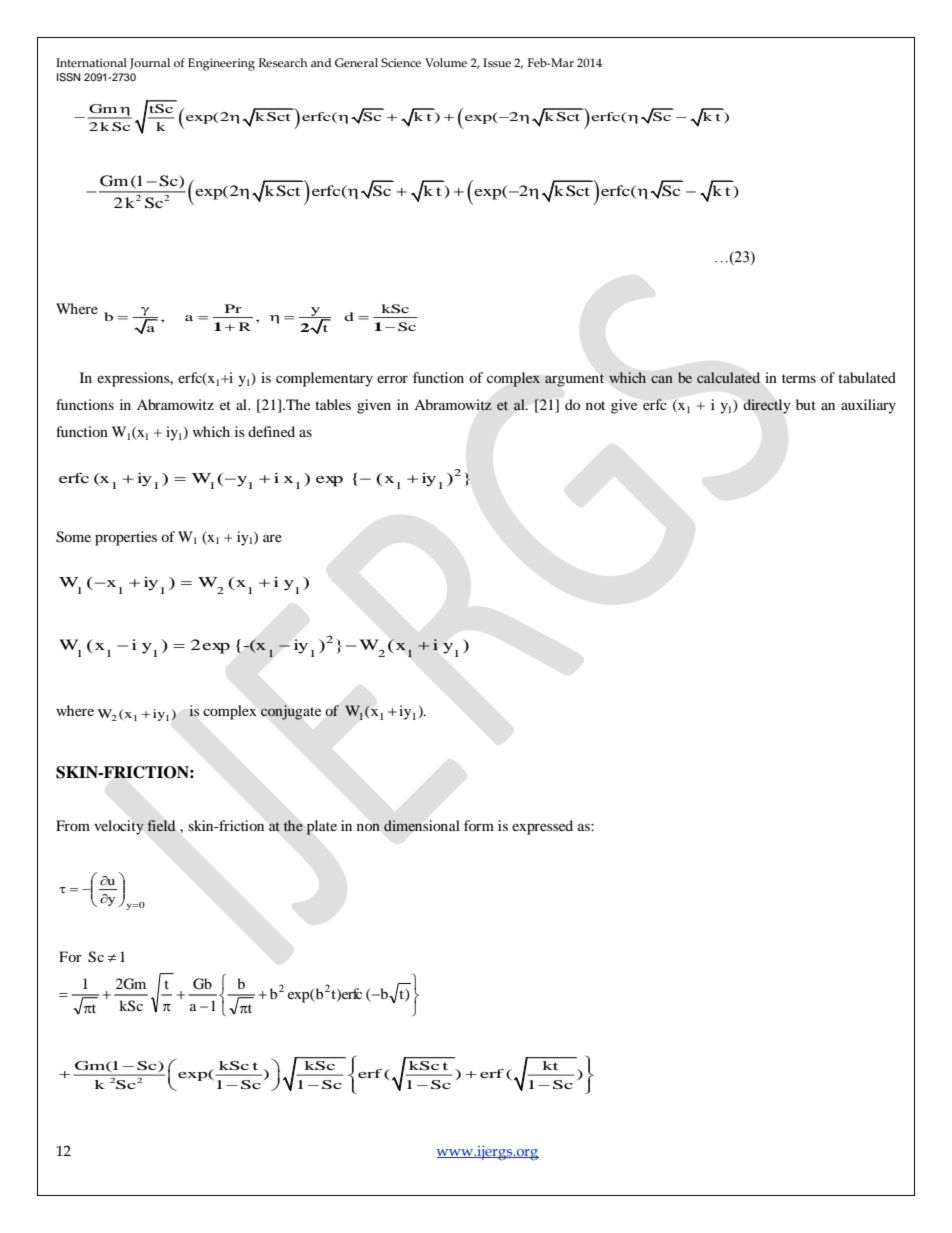 This page has width=952, height=1233. I want to click on Journal, so click(150, 63).
